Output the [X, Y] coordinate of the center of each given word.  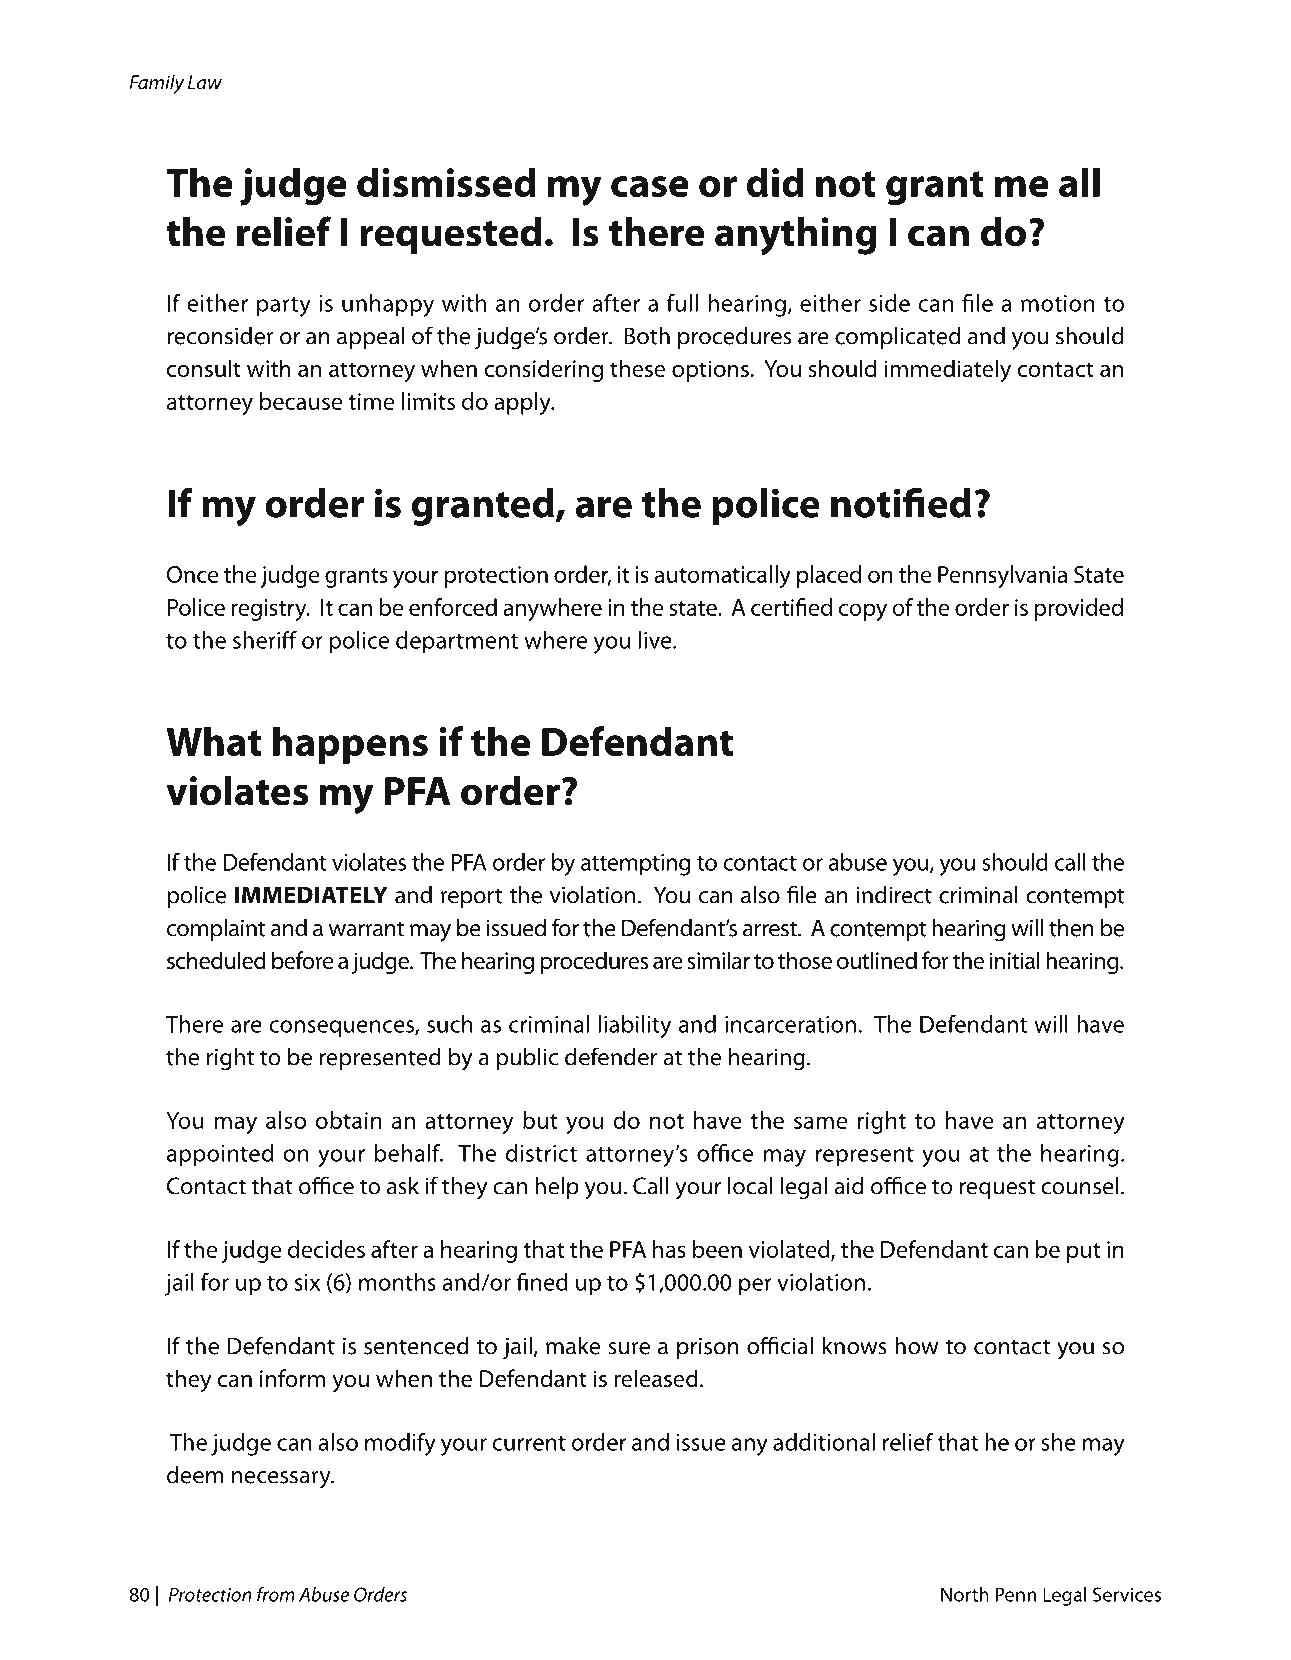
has [669, 1249]
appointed [220, 1155]
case [650, 186]
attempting [636, 865]
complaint [216, 929]
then [1071, 927]
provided [1078, 609]
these [637, 368]
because [301, 401]
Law [205, 82]
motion [1057, 303]
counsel [1079, 1186]
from [276, 1594]
